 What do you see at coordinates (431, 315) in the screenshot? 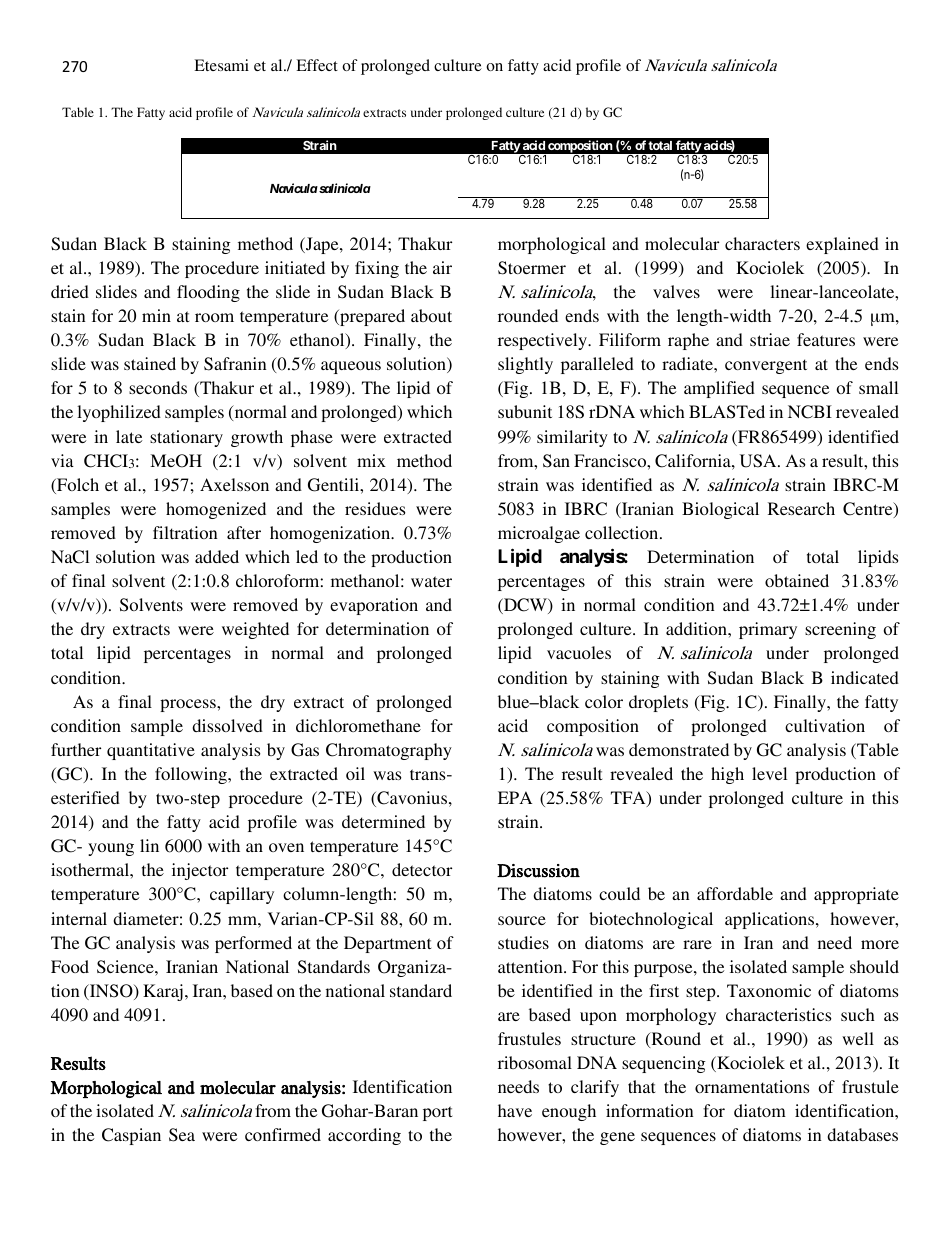
I see `about` at bounding box center [431, 315].
